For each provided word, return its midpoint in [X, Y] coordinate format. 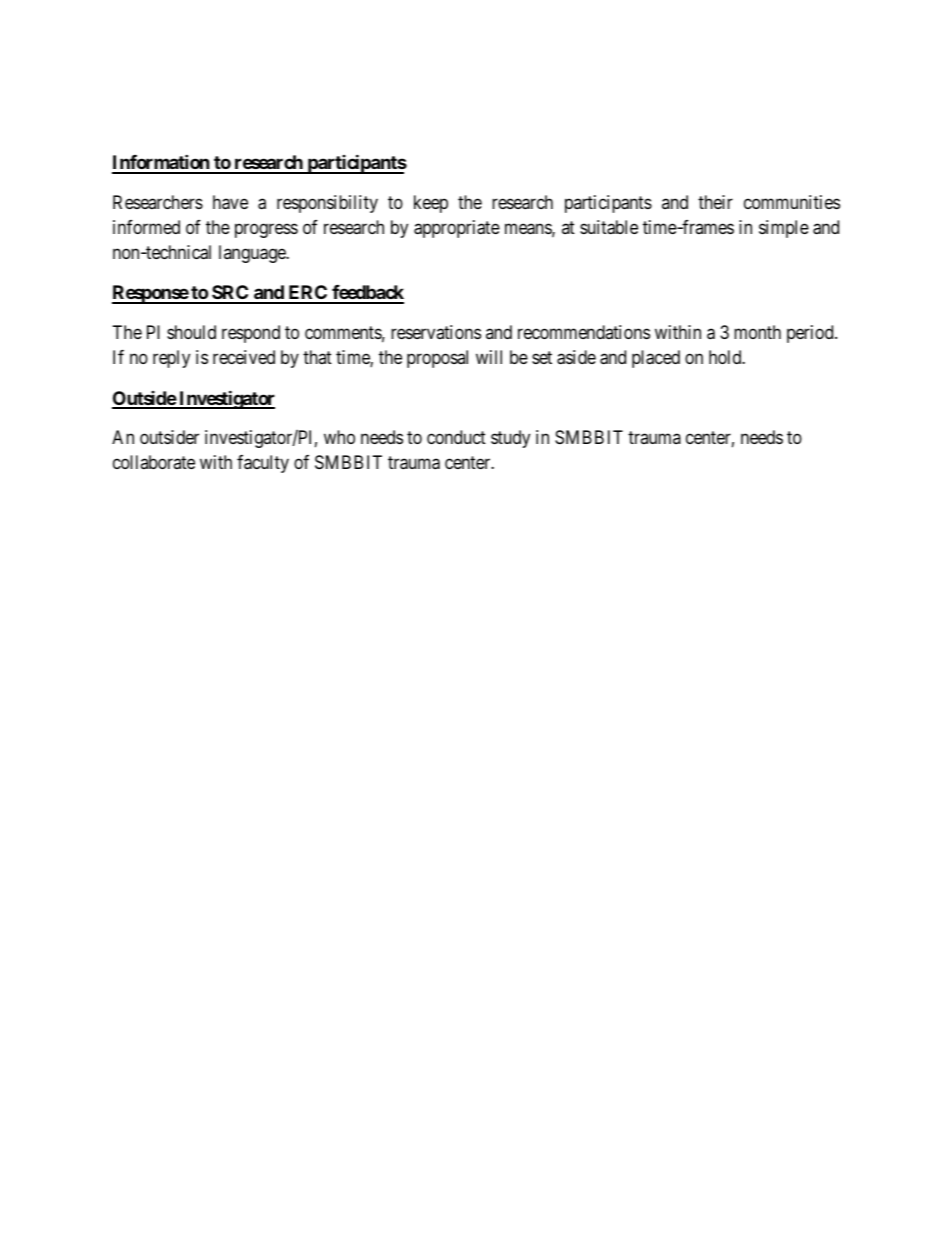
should [191, 332]
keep [431, 204]
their [715, 202]
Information [161, 163]
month [757, 332]
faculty [263, 464]
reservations [436, 332]
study [510, 439]
